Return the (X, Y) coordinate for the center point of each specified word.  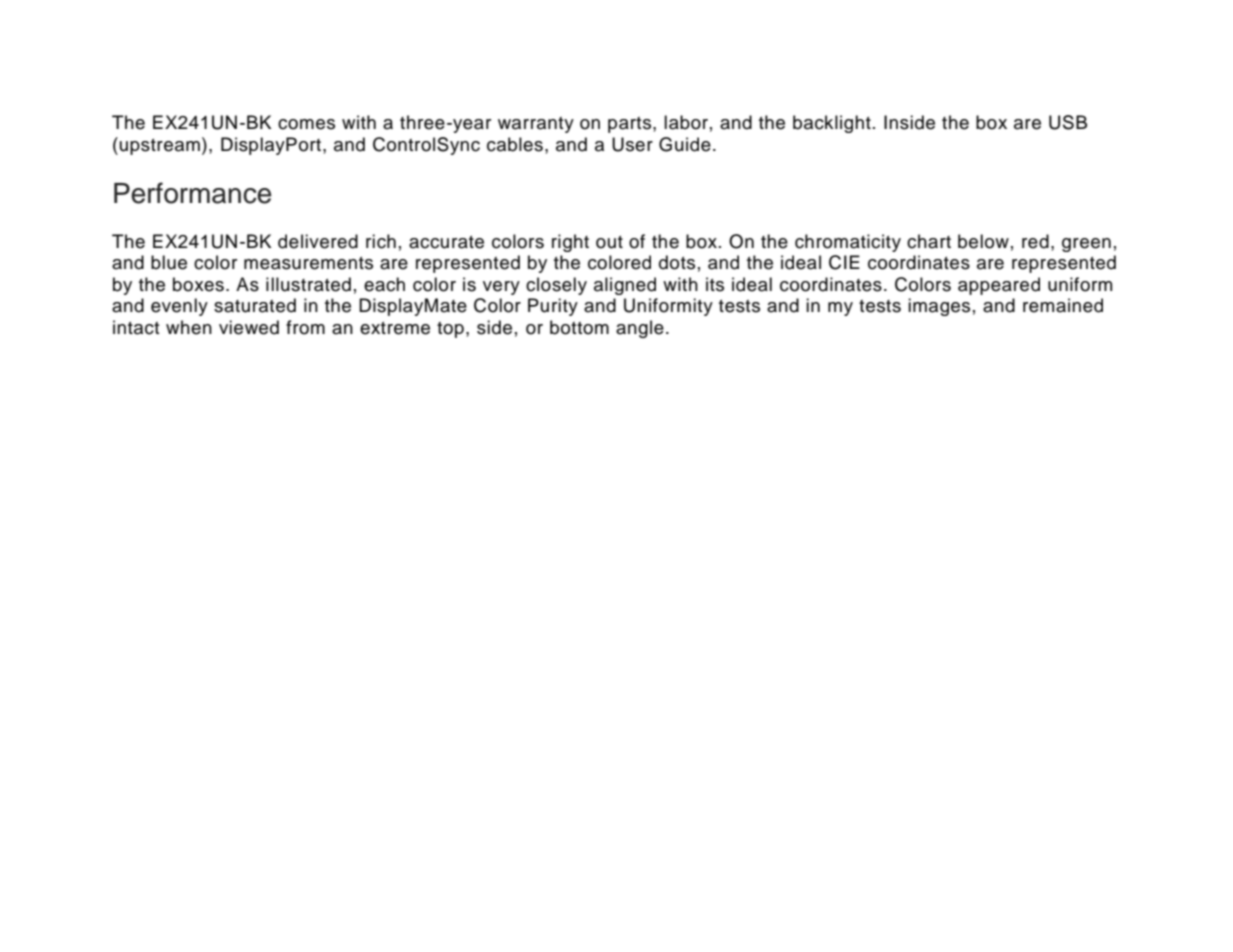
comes (306, 124)
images (939, 307)
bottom (579, 327)
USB (1068, 122)
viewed (249, 327)
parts (629, 125)
